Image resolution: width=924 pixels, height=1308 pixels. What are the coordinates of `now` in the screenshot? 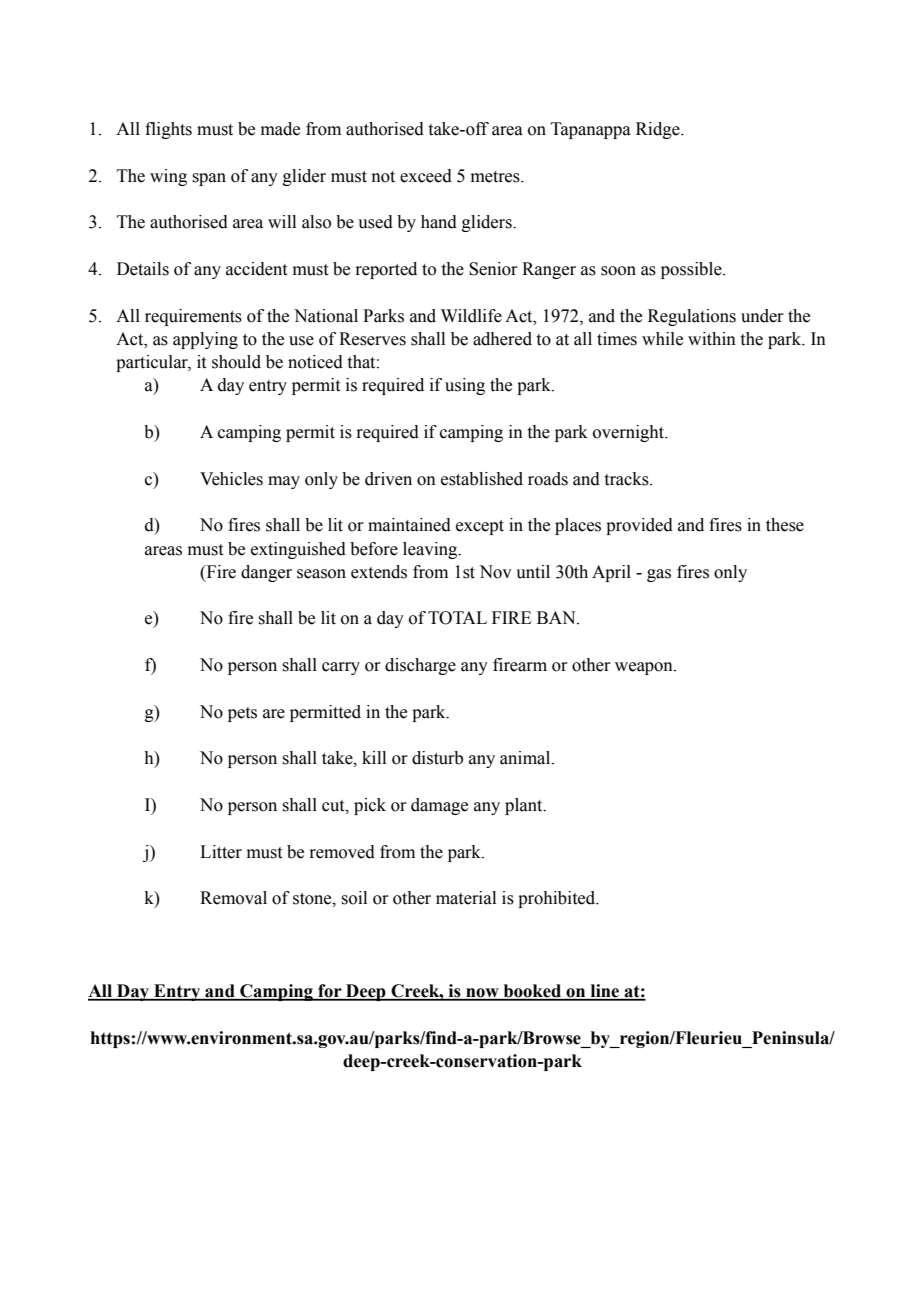 It's located at (482, 994).
